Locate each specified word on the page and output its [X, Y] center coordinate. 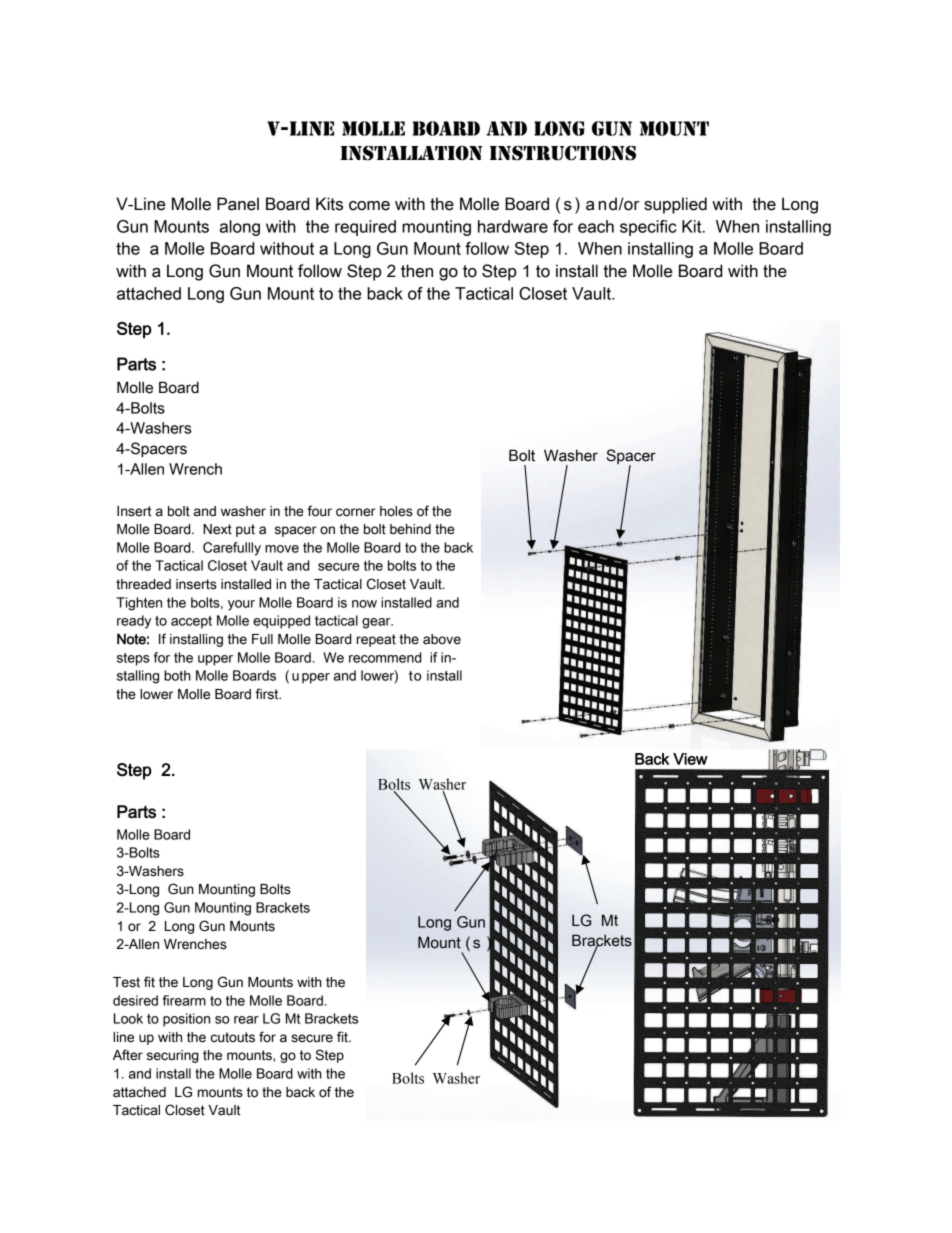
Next [217, 529]
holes [396, 511]
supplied [675, 205]
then [417, 271]
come [369, 206]
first [268, 694]
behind [410, 529]
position [186, 1020]
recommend [385, 657]
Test [126, 982]
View [690, 759]
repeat [376, 640]
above [442, 639]
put [245, 530]
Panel [238, 204]
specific [648, 228]
